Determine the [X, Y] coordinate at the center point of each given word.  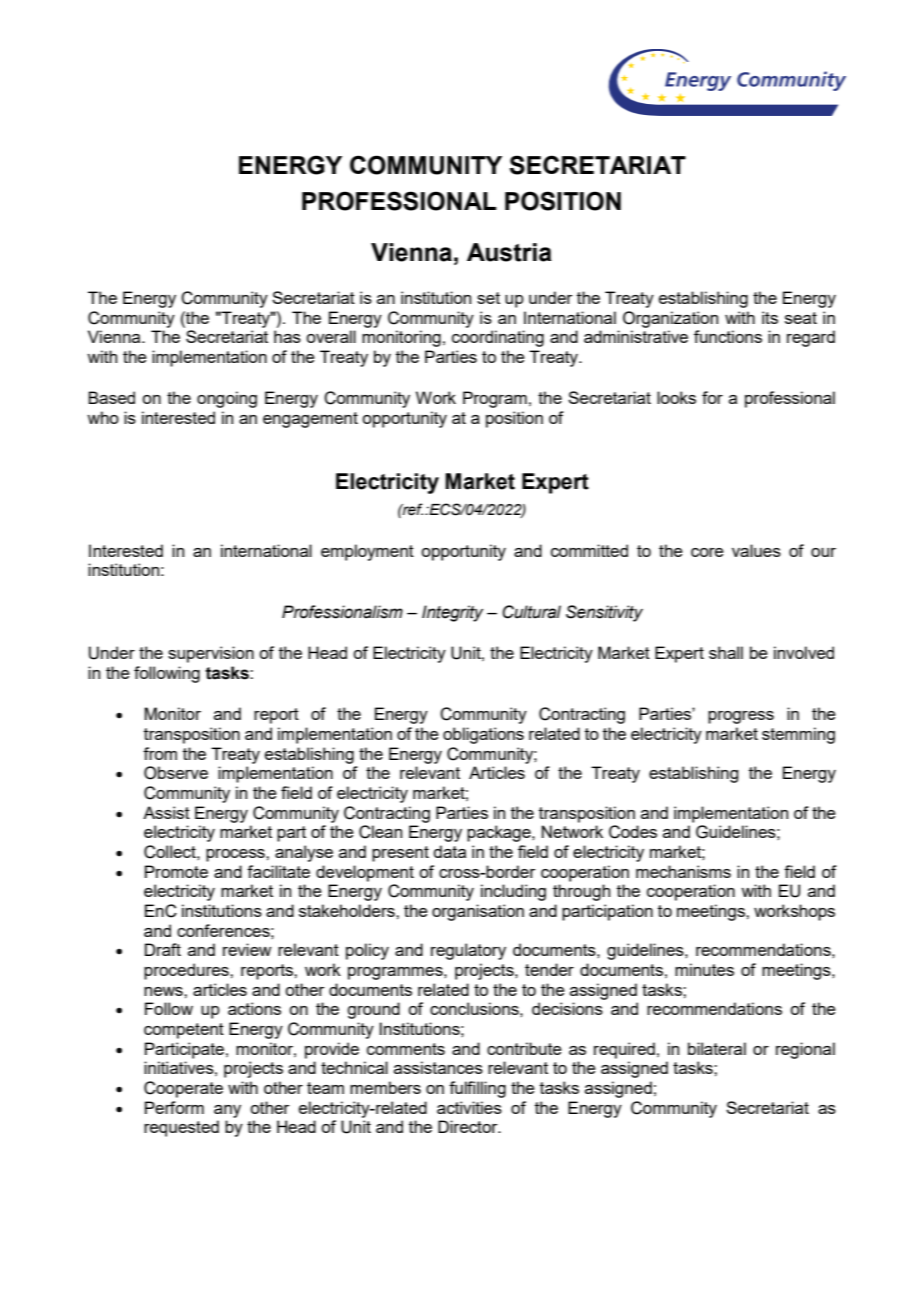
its [770, 317]
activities [469, 1107]
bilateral [717, 1048]
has [287, 336]
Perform [174, 1107]
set [488, 298]
